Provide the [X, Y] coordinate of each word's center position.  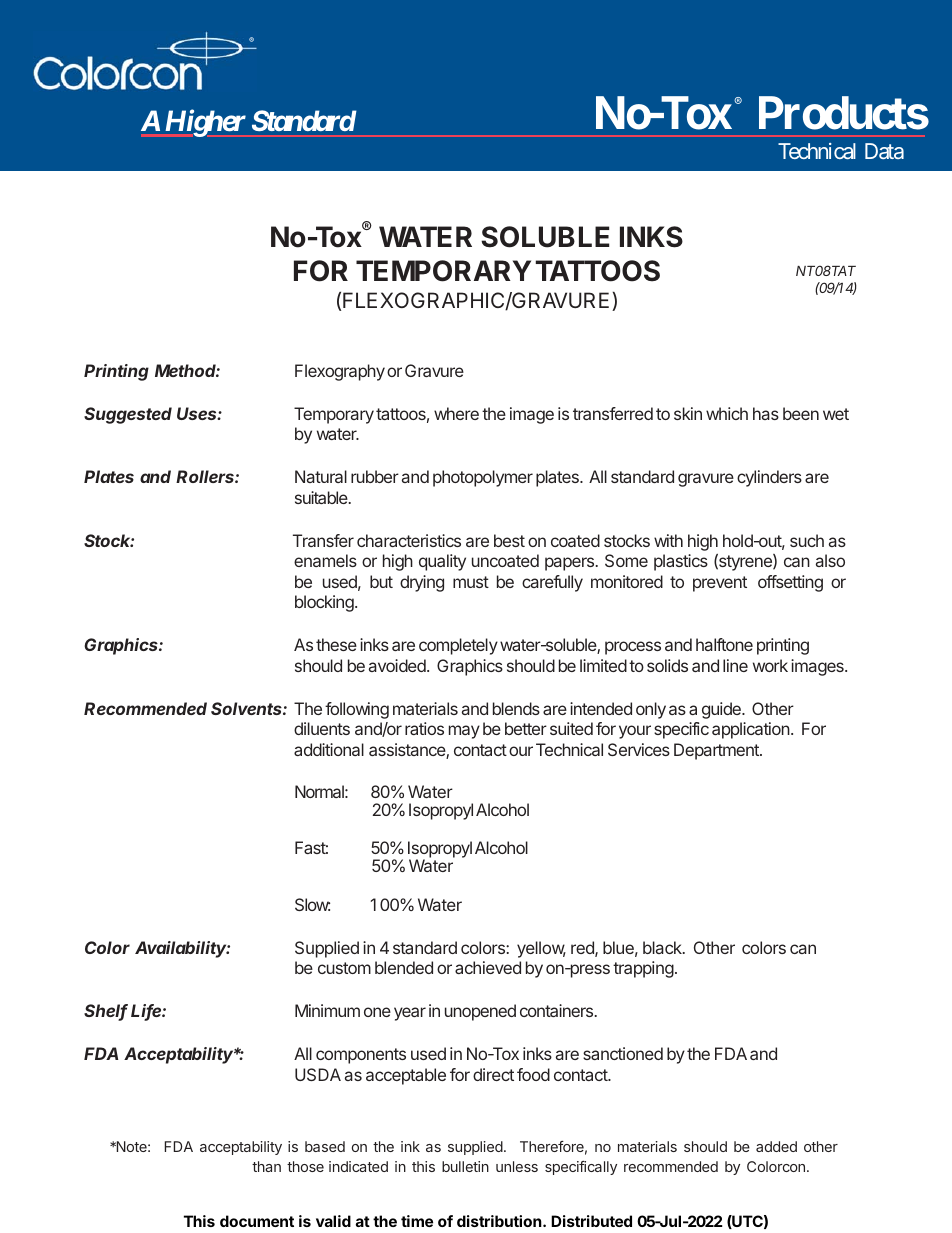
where [456, 413]
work [770, 665]
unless [517, 1166]
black [663, 947]
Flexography [340, 372]
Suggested [128, 415]
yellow [541, 949]
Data [884, 151]
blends [516, 708]
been [801, 413]
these [336, 644]
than [266, 1166]
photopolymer [483, 478]
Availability [182, 949]
